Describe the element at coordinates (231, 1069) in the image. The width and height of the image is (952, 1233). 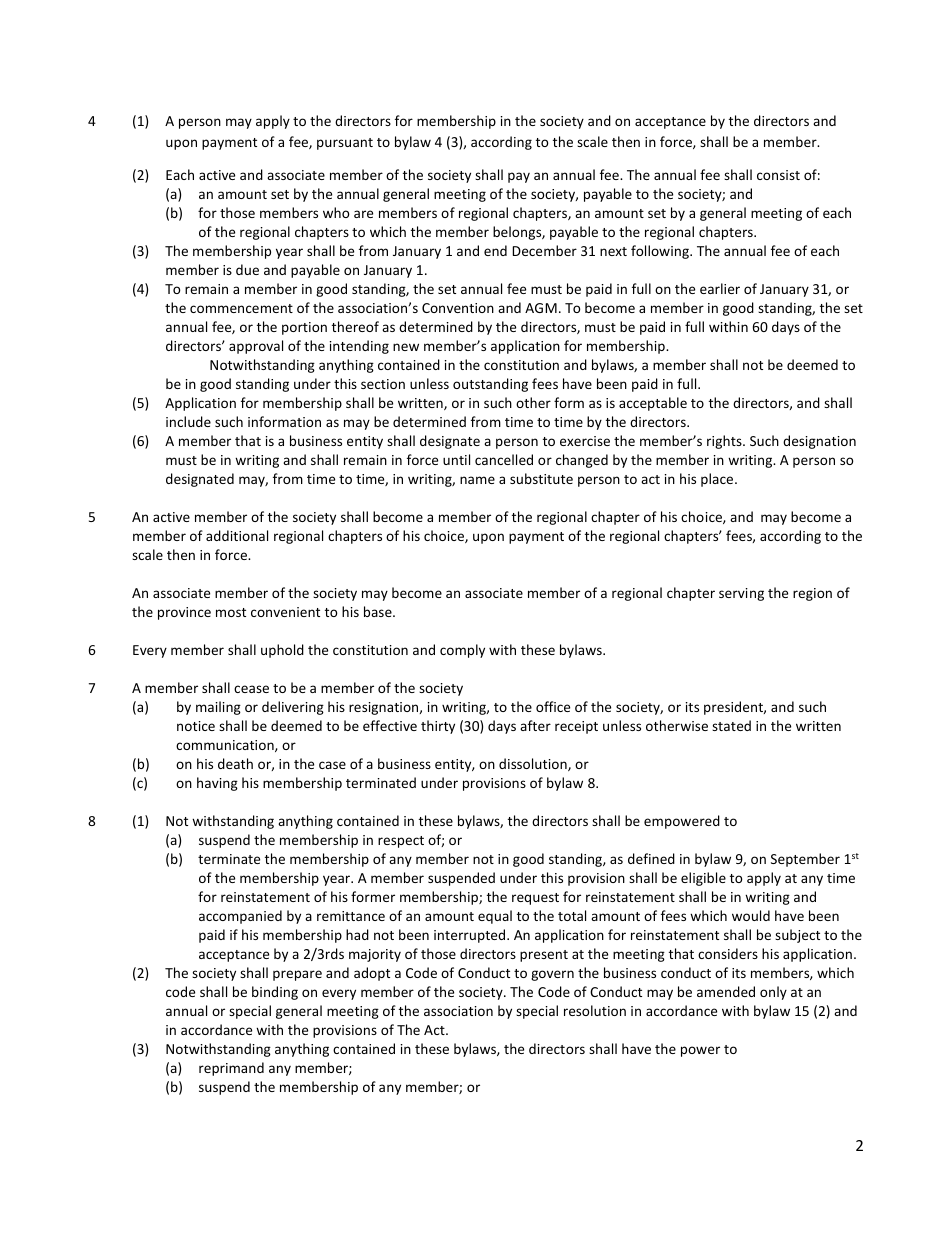
I see `reprimand` at that location.
